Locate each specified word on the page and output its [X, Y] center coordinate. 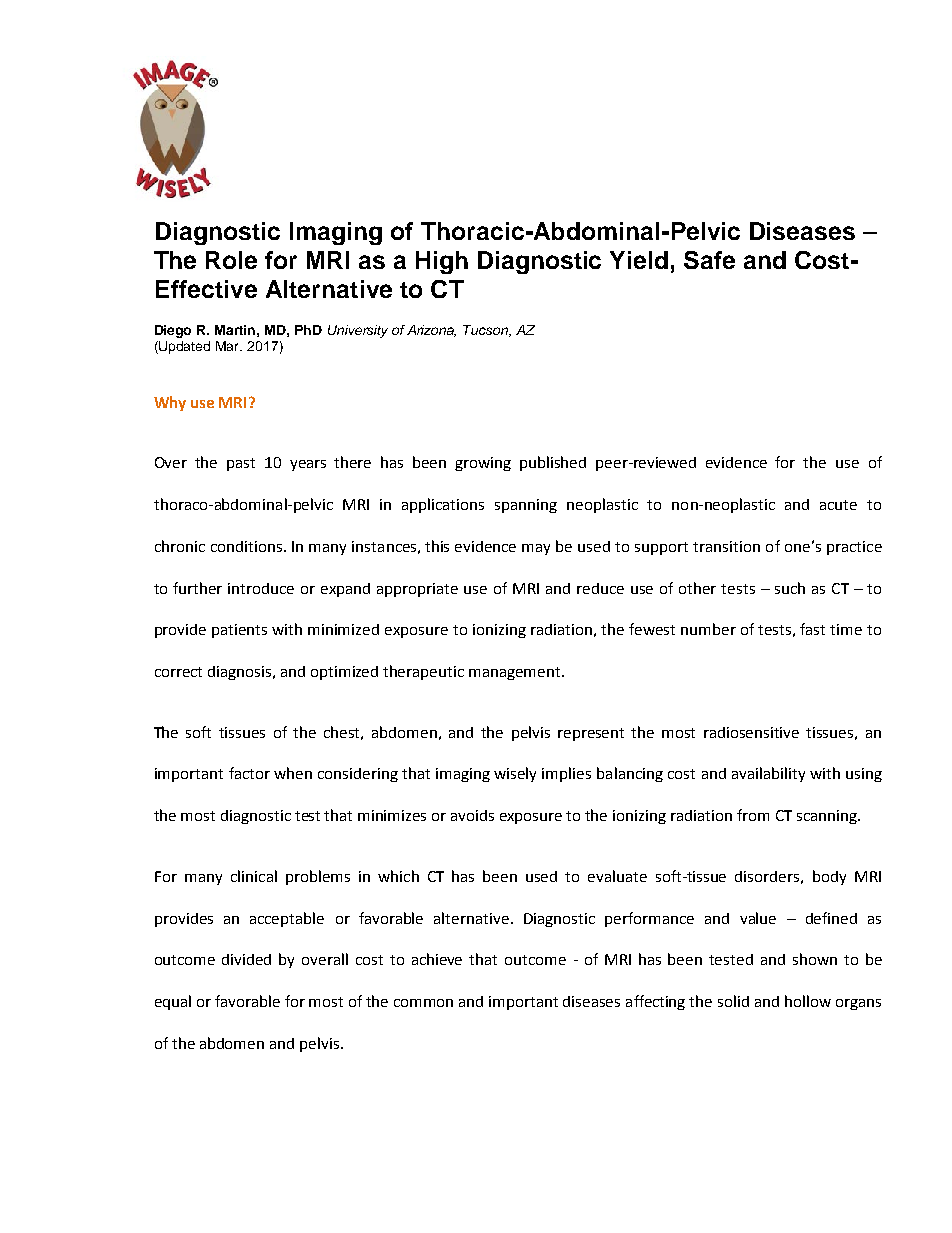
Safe [709, 260]
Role [231, 260]
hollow [808, 1001]
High [442, 262]
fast [812, 629]
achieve [437, 959]
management [516, 673]
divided [246, 959]
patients [239, 631]
